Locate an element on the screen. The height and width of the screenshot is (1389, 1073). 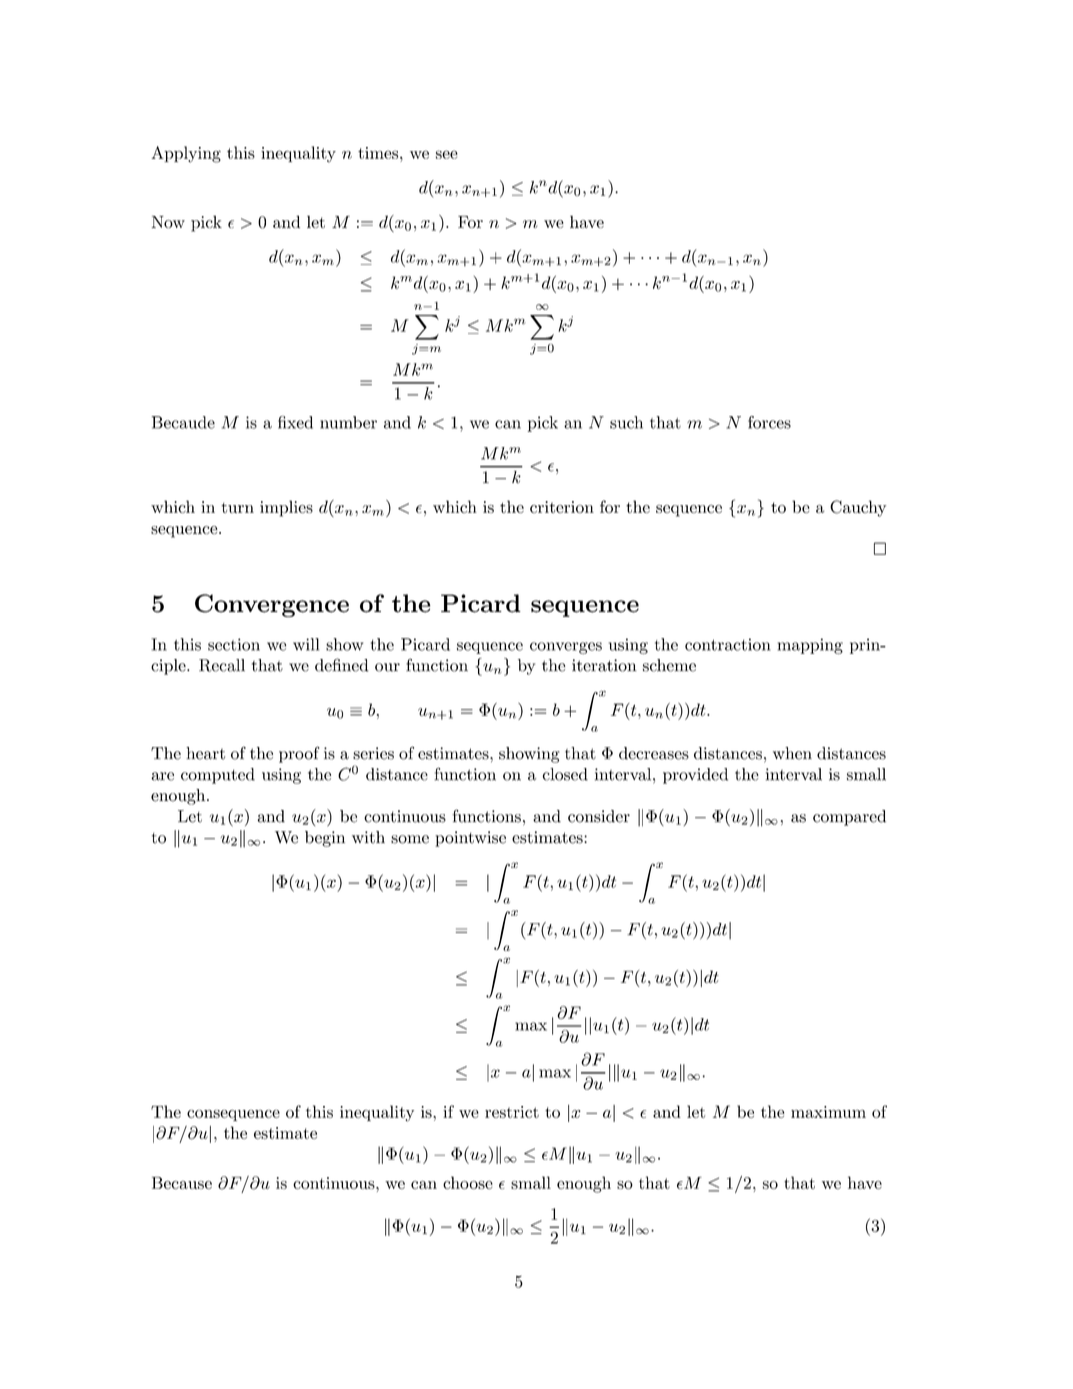
see is located at coordinates (447, 154).
